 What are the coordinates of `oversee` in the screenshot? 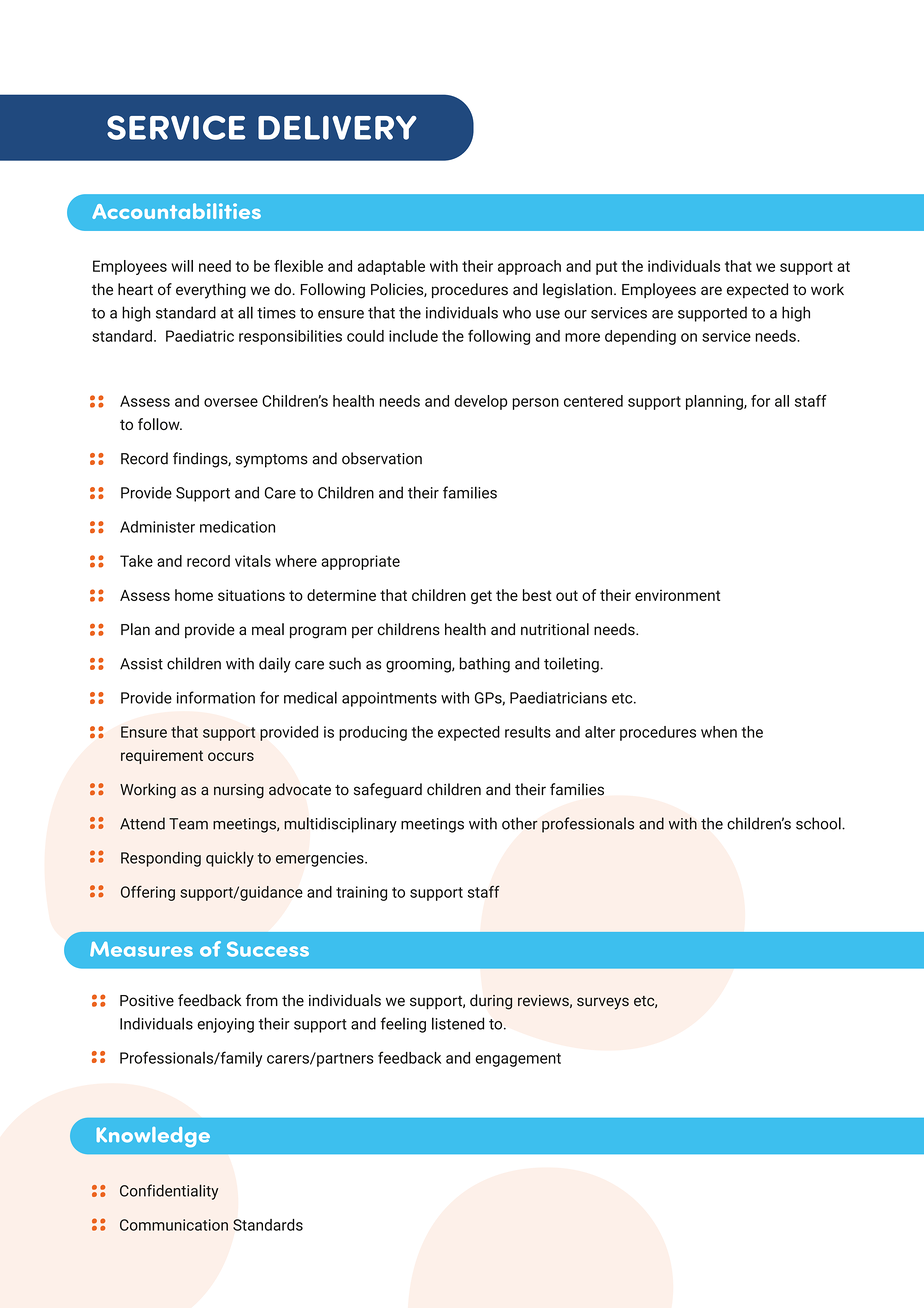 It's located at (231, 402).
